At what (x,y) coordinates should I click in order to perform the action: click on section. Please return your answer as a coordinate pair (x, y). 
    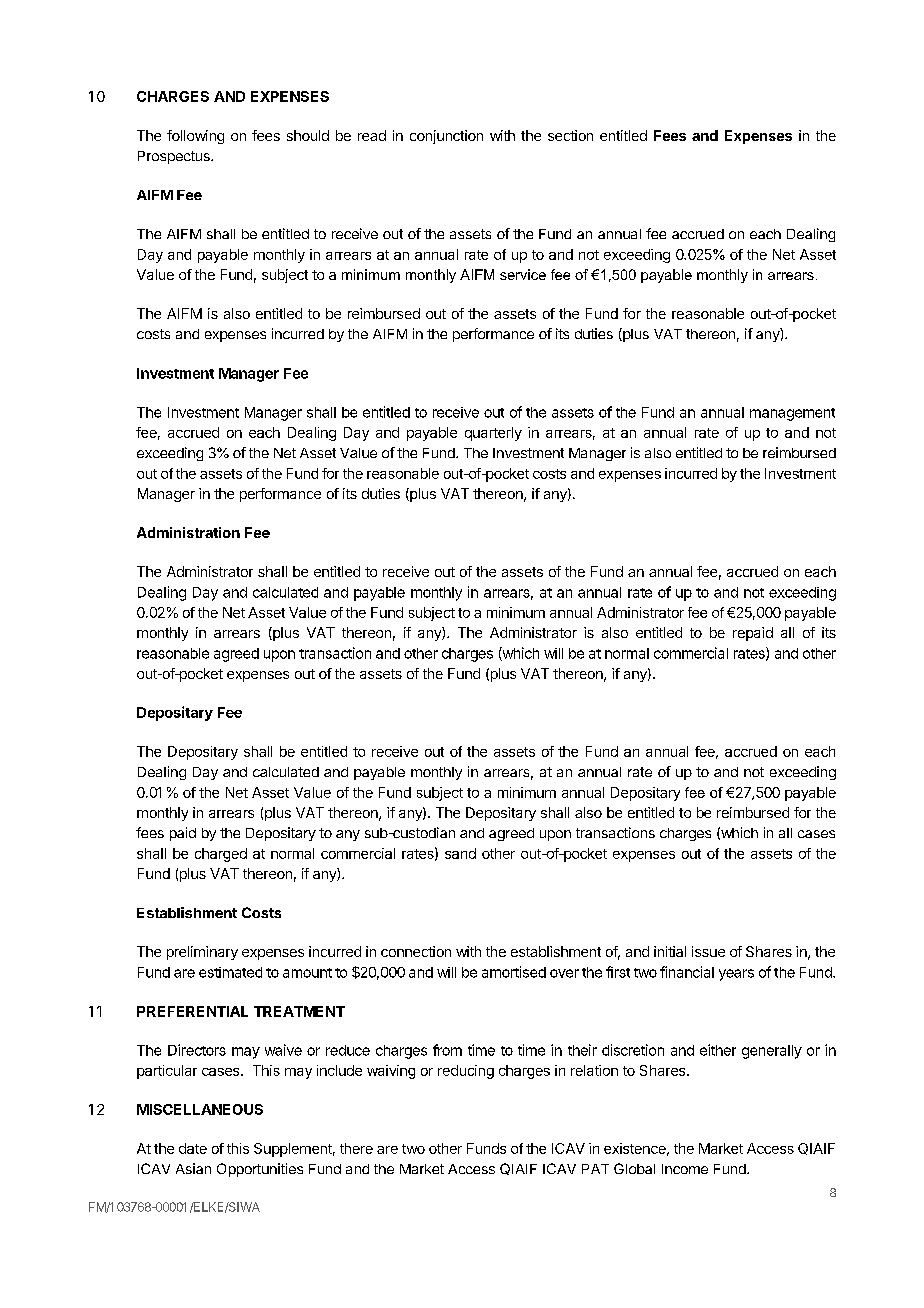
    Looking at the image, I should click on (570, 135).
